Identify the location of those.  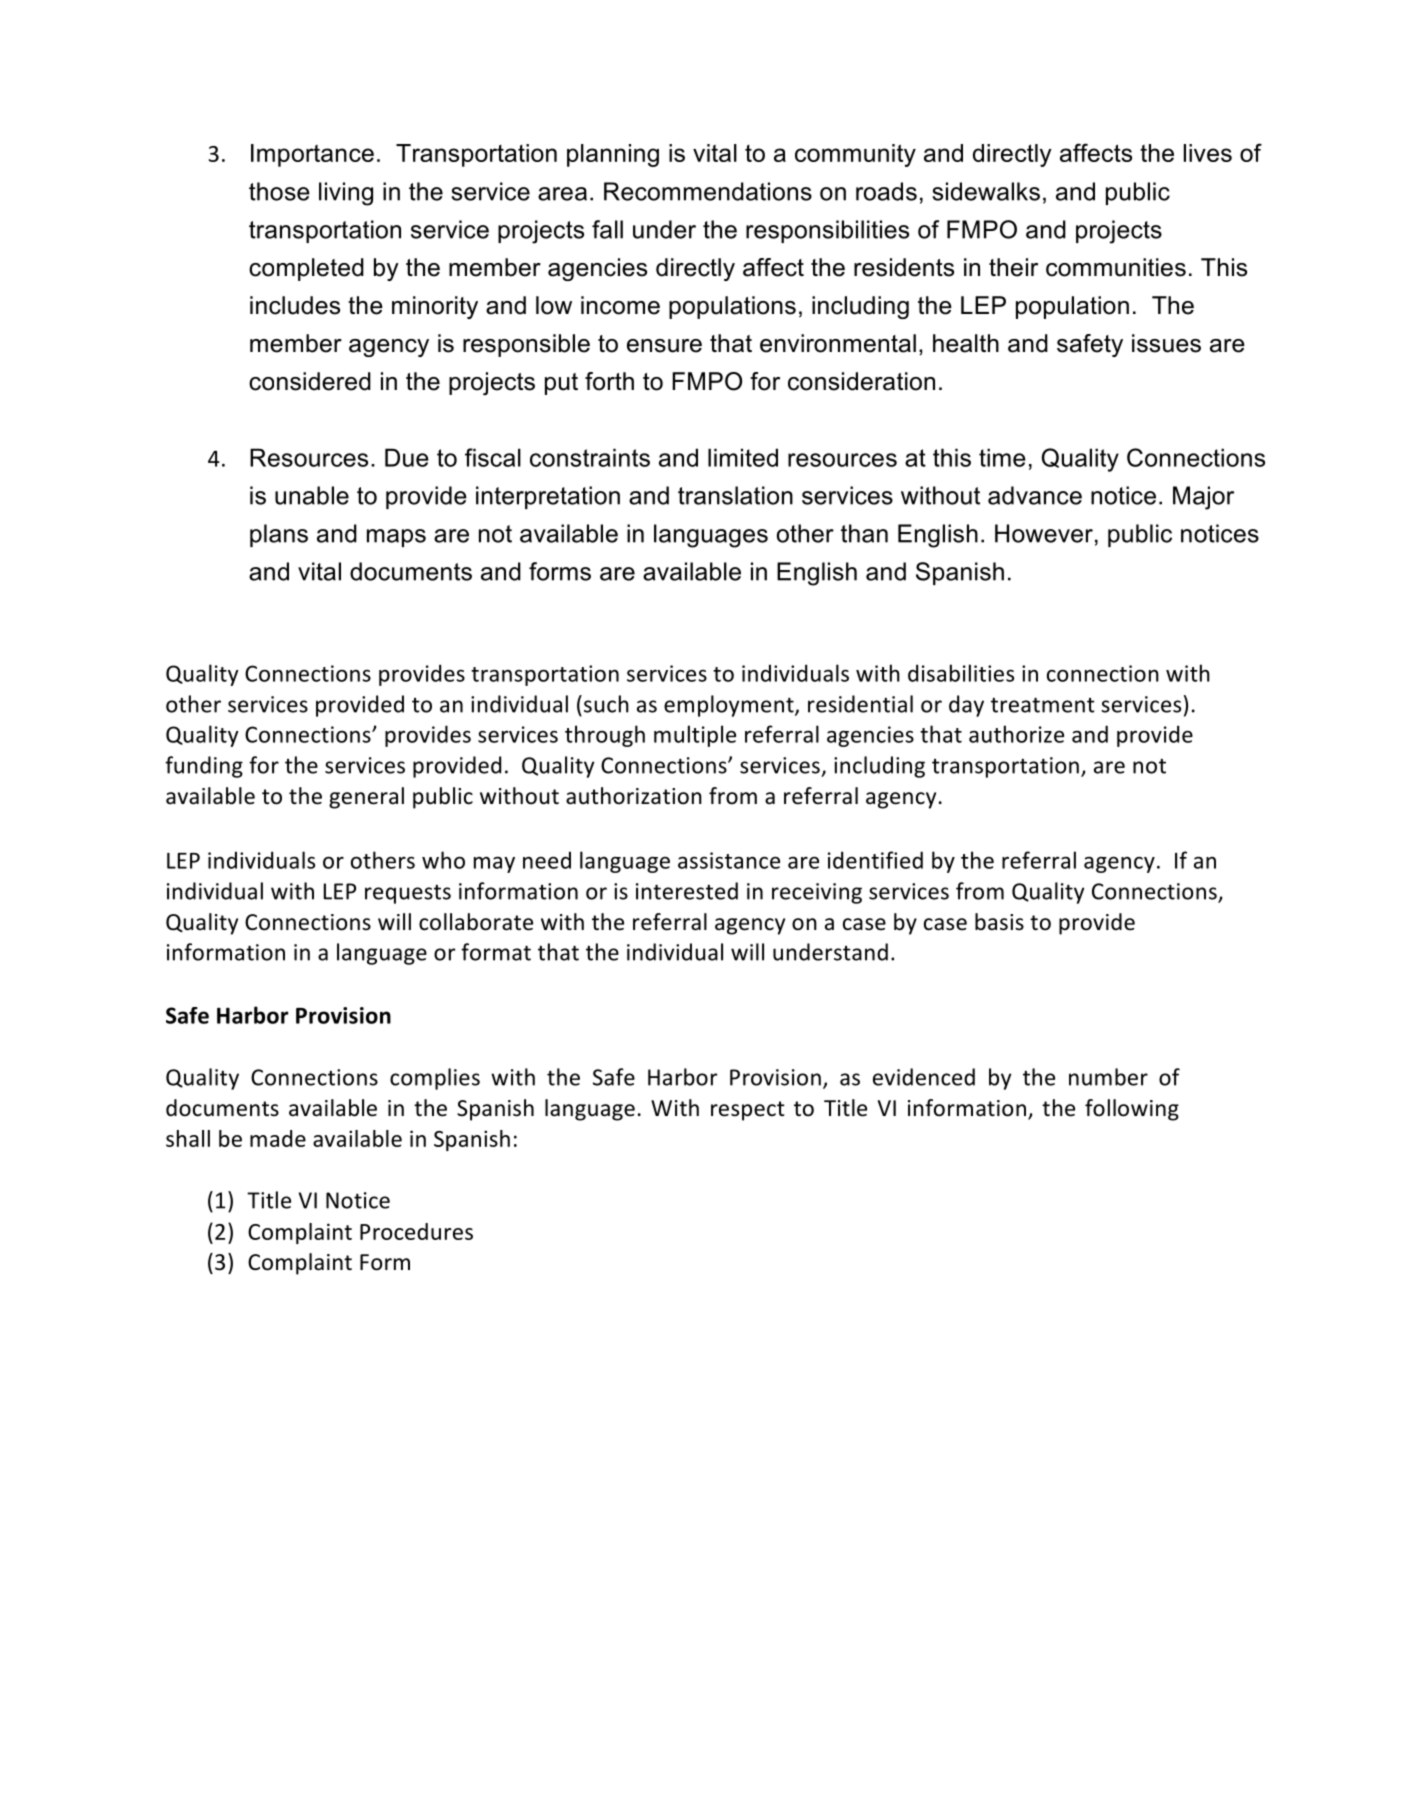
(279, 191).
